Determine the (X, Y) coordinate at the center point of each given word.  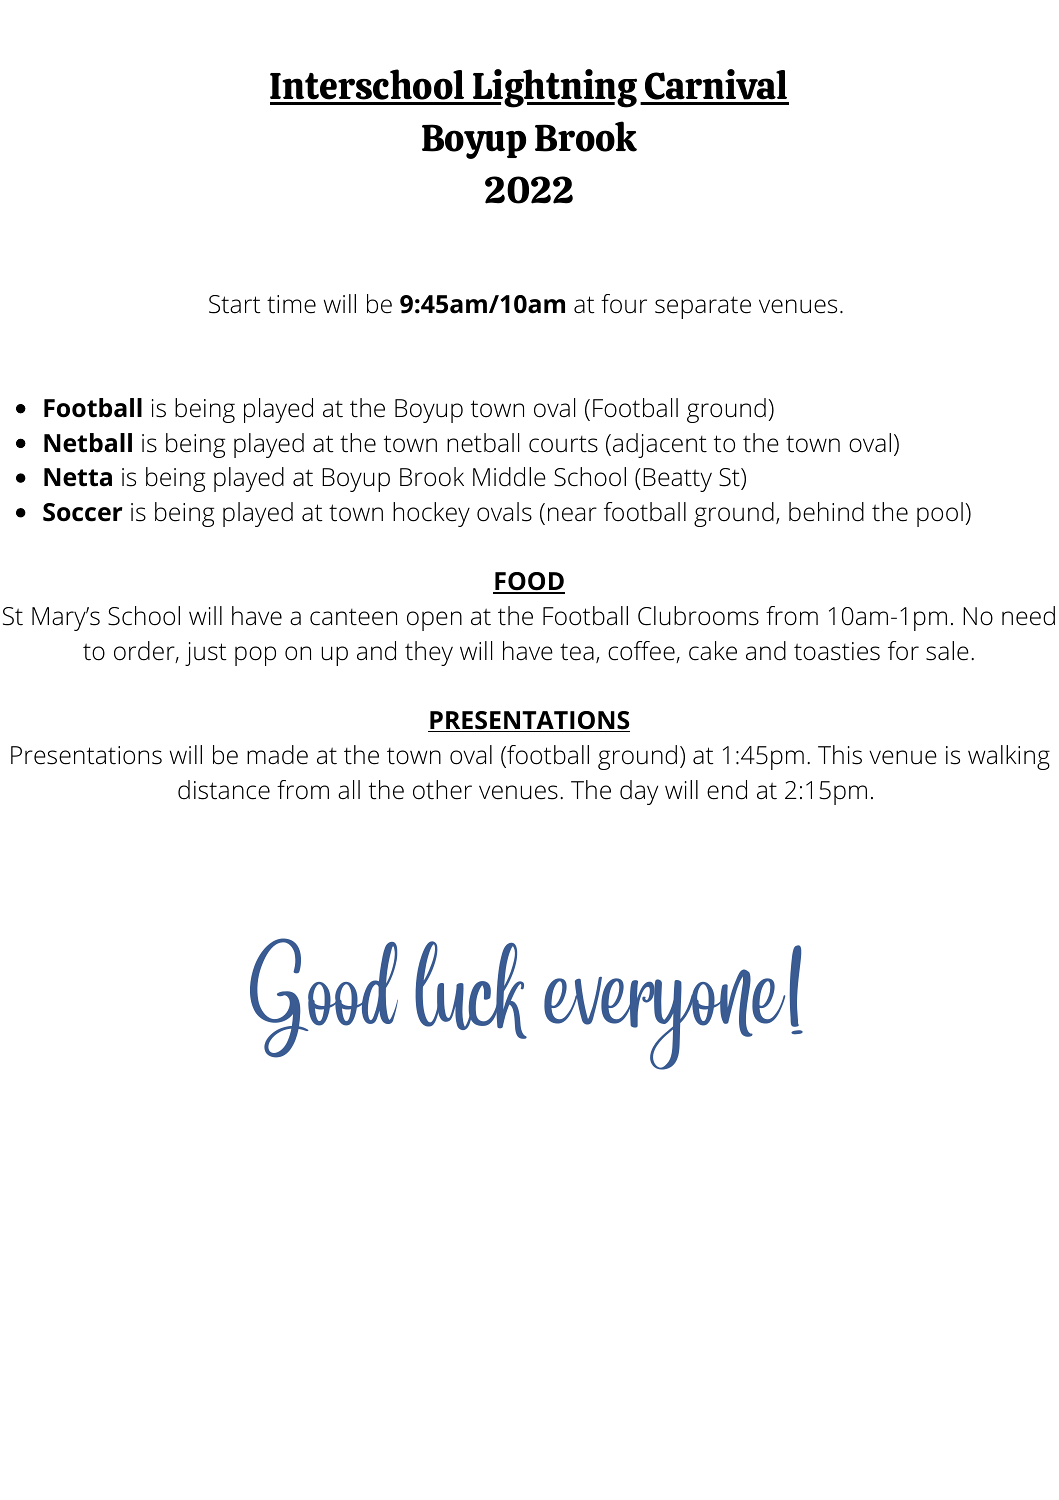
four (624, 304)
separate (703, 307)
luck (471, 990)
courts (563, 444)
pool (940, 514)
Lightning (554, 88)
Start (235, 304)
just (206, 654)
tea (577, 652)
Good (324, 998)
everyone (664, 1019)
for (903, 651)
